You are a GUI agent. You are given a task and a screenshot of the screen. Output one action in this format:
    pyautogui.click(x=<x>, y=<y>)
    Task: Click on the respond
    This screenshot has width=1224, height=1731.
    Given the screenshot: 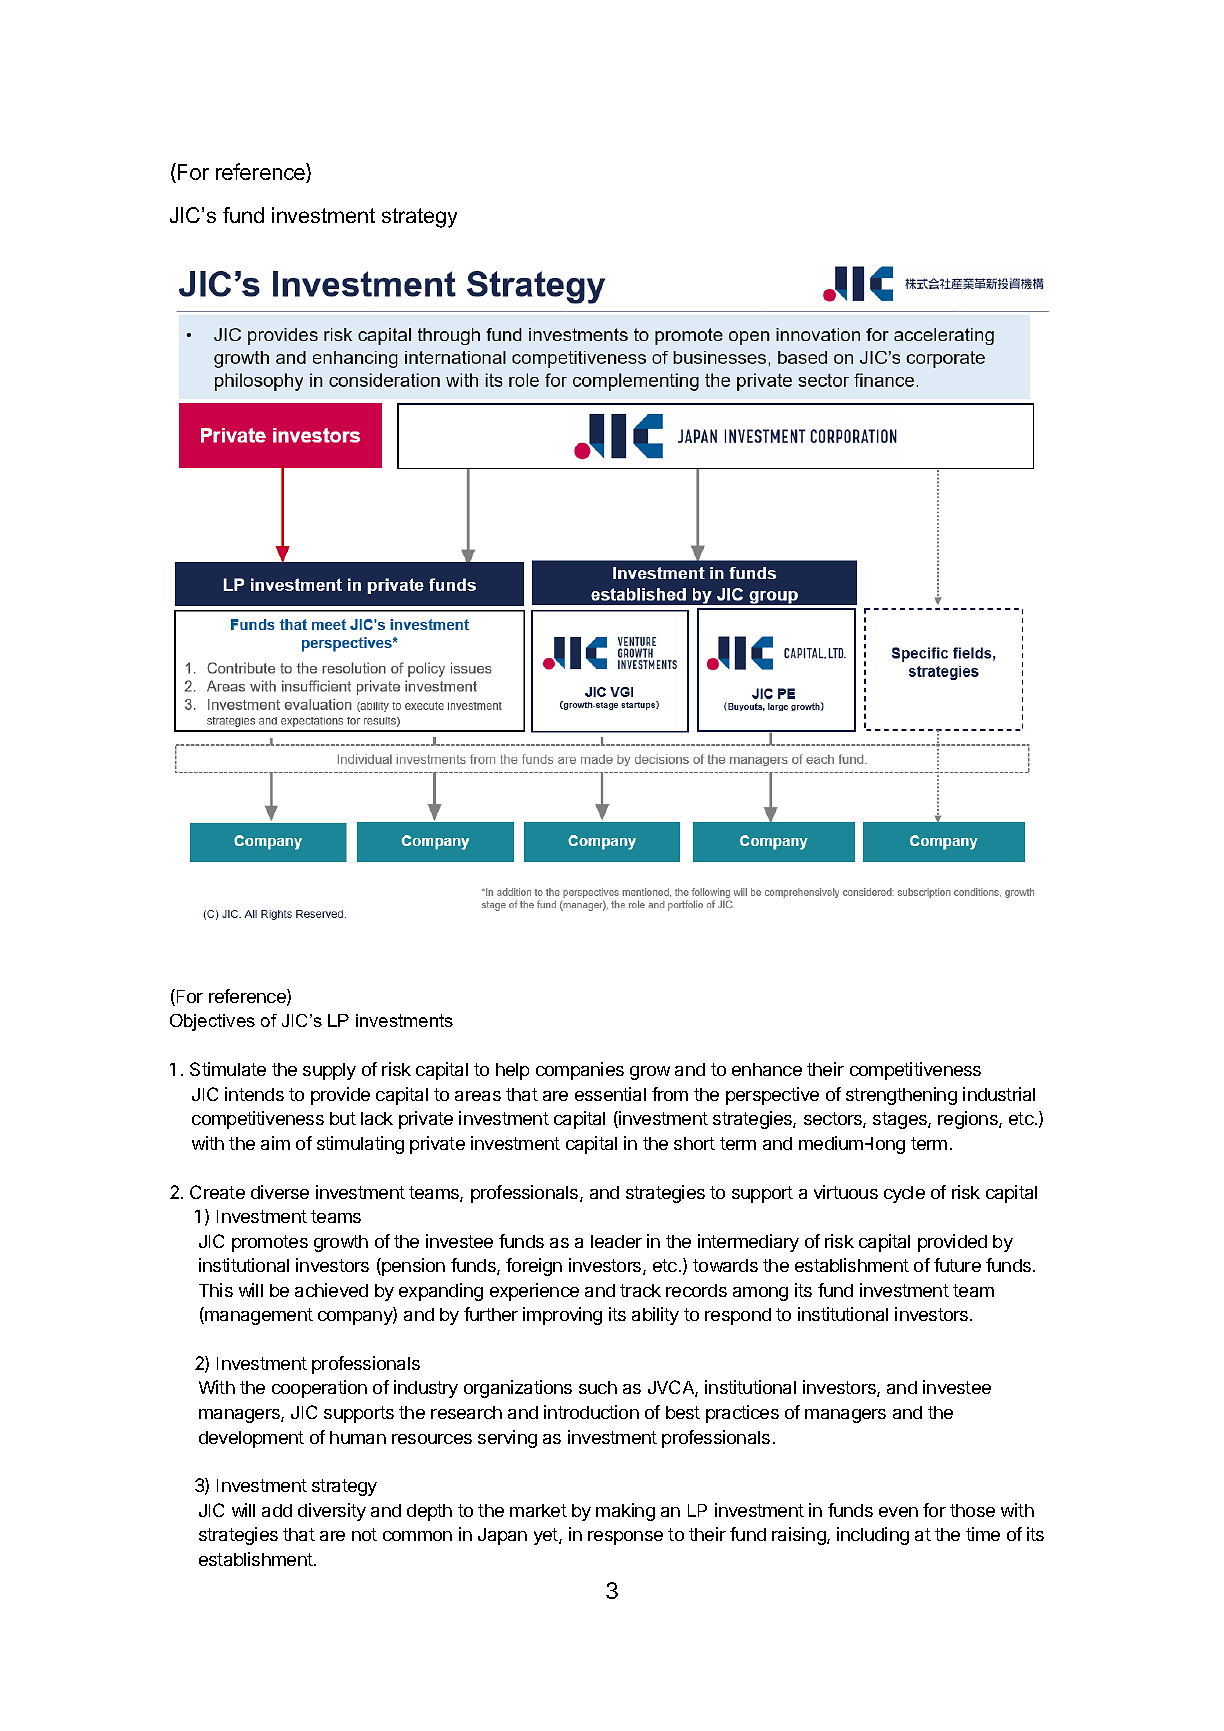 What is the action you would take?
    pyautogui.click(x=738, y=1316)
